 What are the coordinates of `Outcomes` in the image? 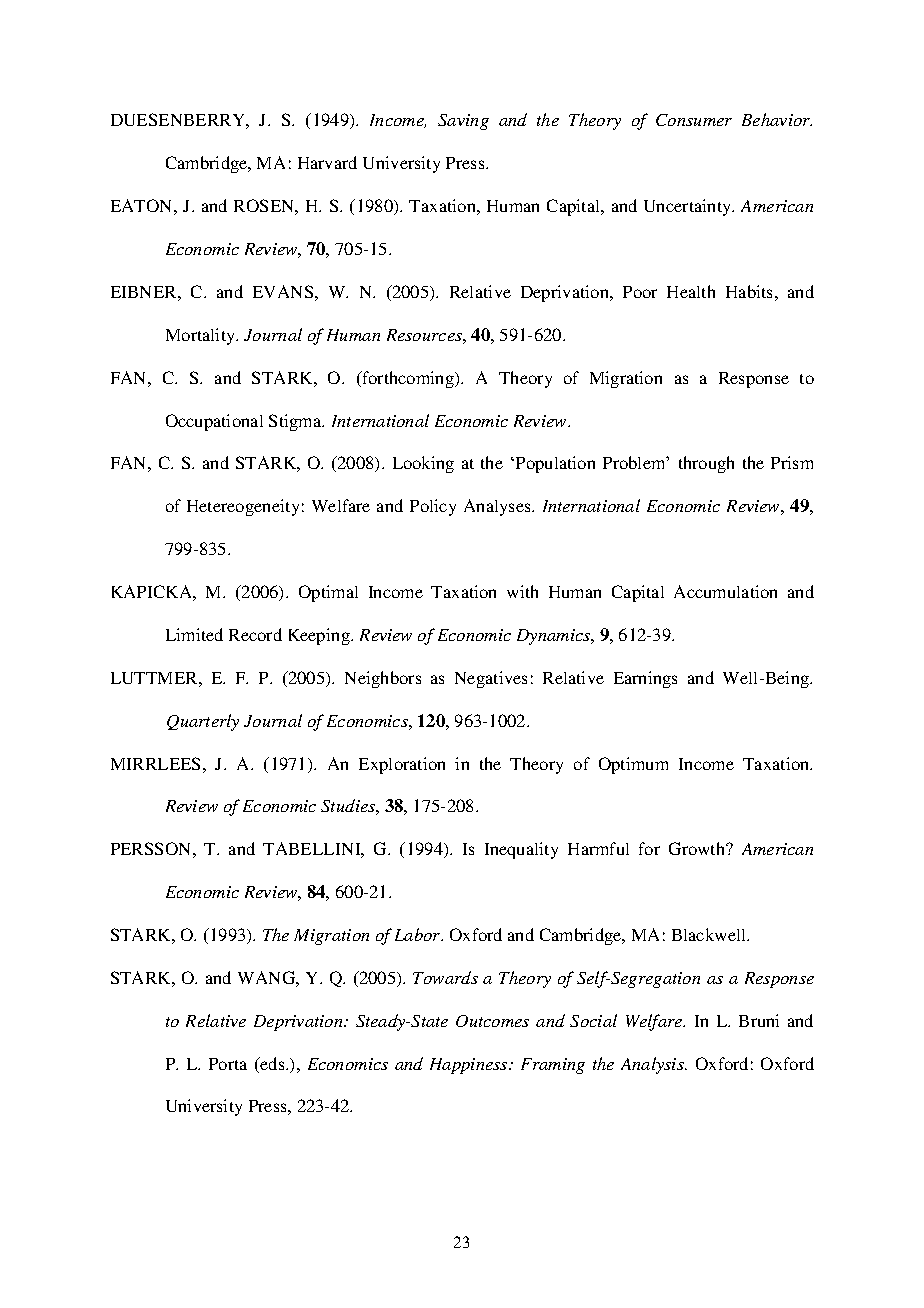 It's located at (492, 1021).
